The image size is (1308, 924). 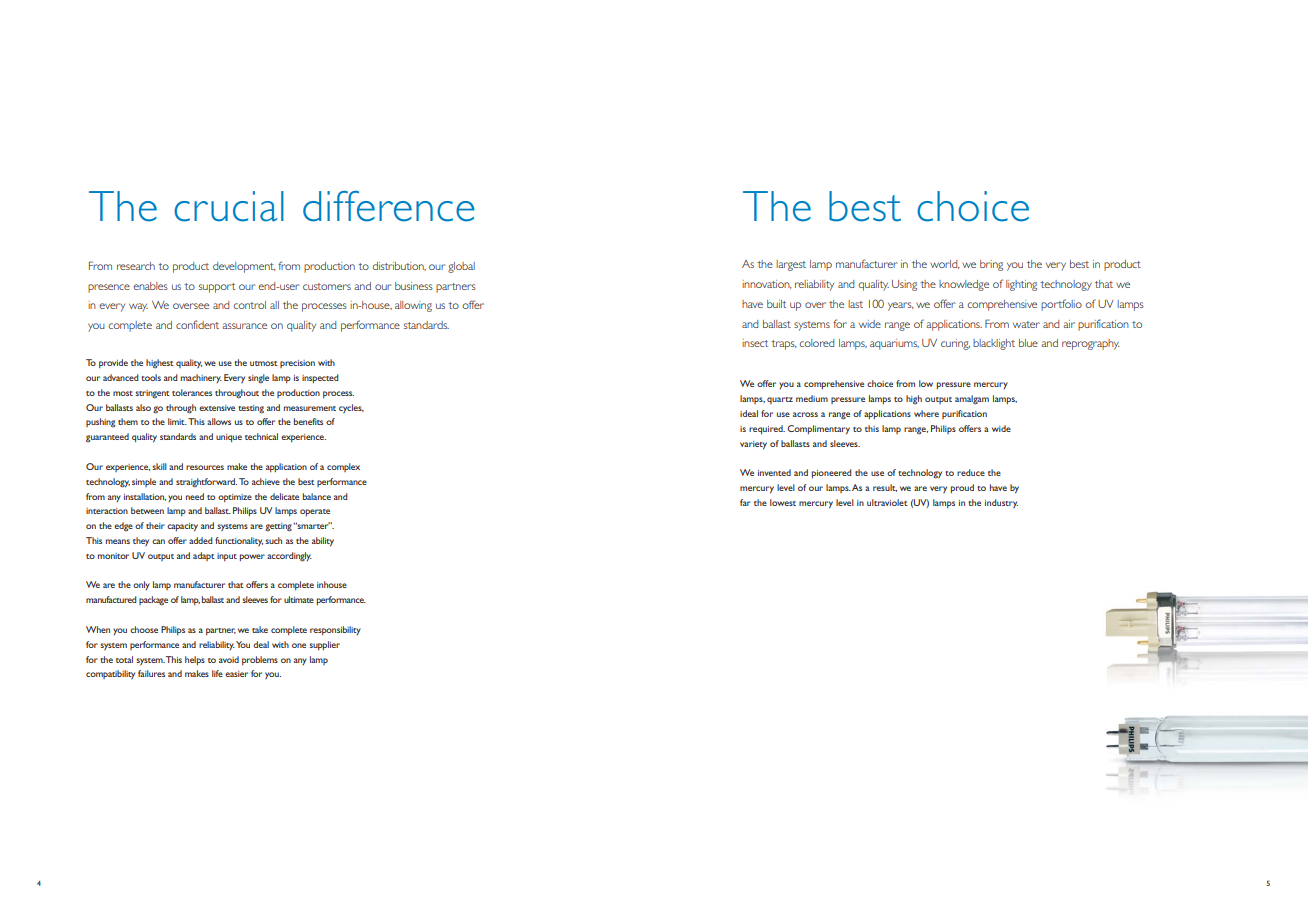 What do you see at coordinates (972, 400) in the image?
I see `amalgam` at bounding box center [972, 400].
